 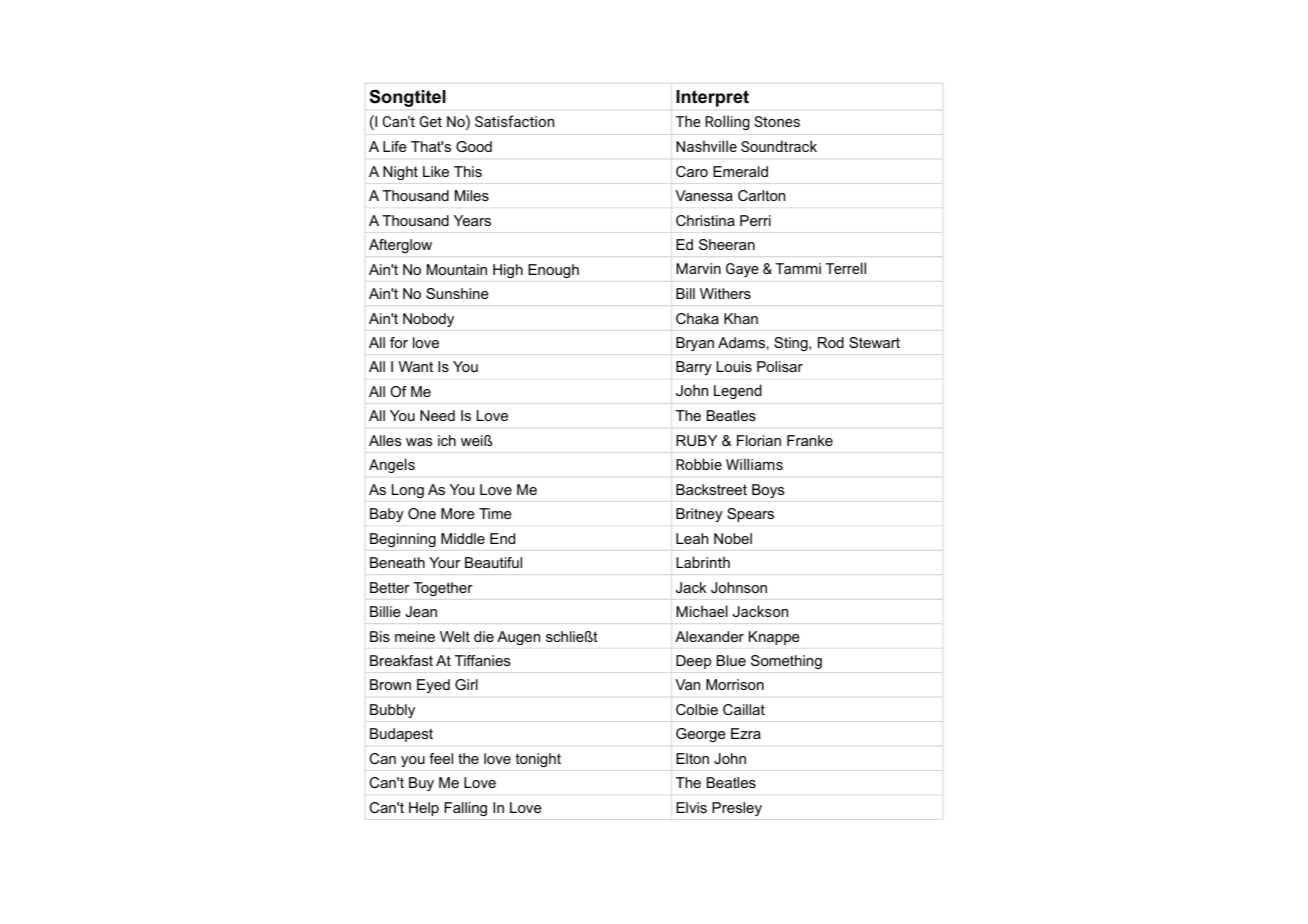 I want to click on RUBY, so click(x=696, y=440).
